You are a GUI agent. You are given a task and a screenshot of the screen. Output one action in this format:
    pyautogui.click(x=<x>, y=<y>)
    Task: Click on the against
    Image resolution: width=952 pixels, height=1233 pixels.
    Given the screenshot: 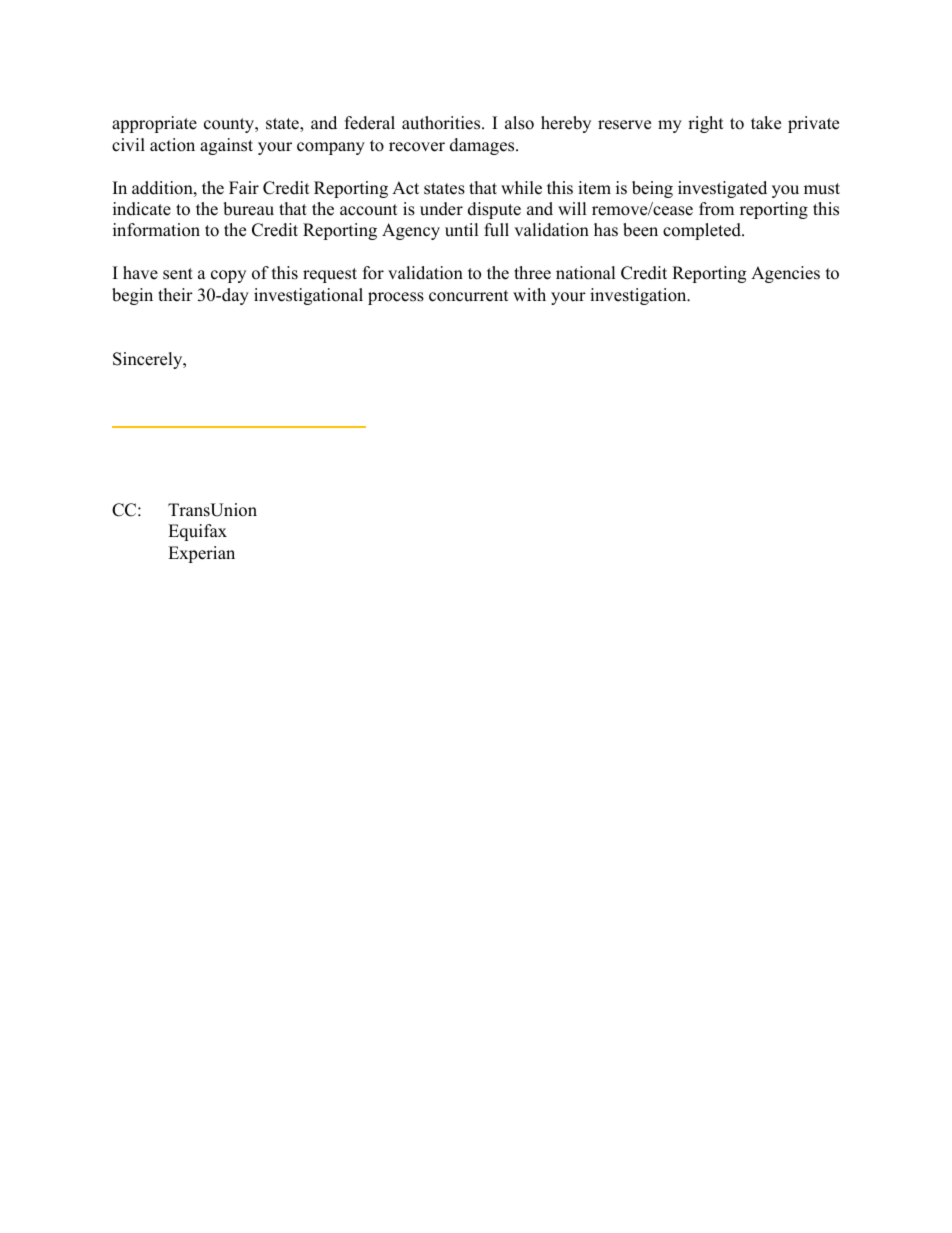 What is the action you would take?
    pyautogui.click(x=226, y=146)
